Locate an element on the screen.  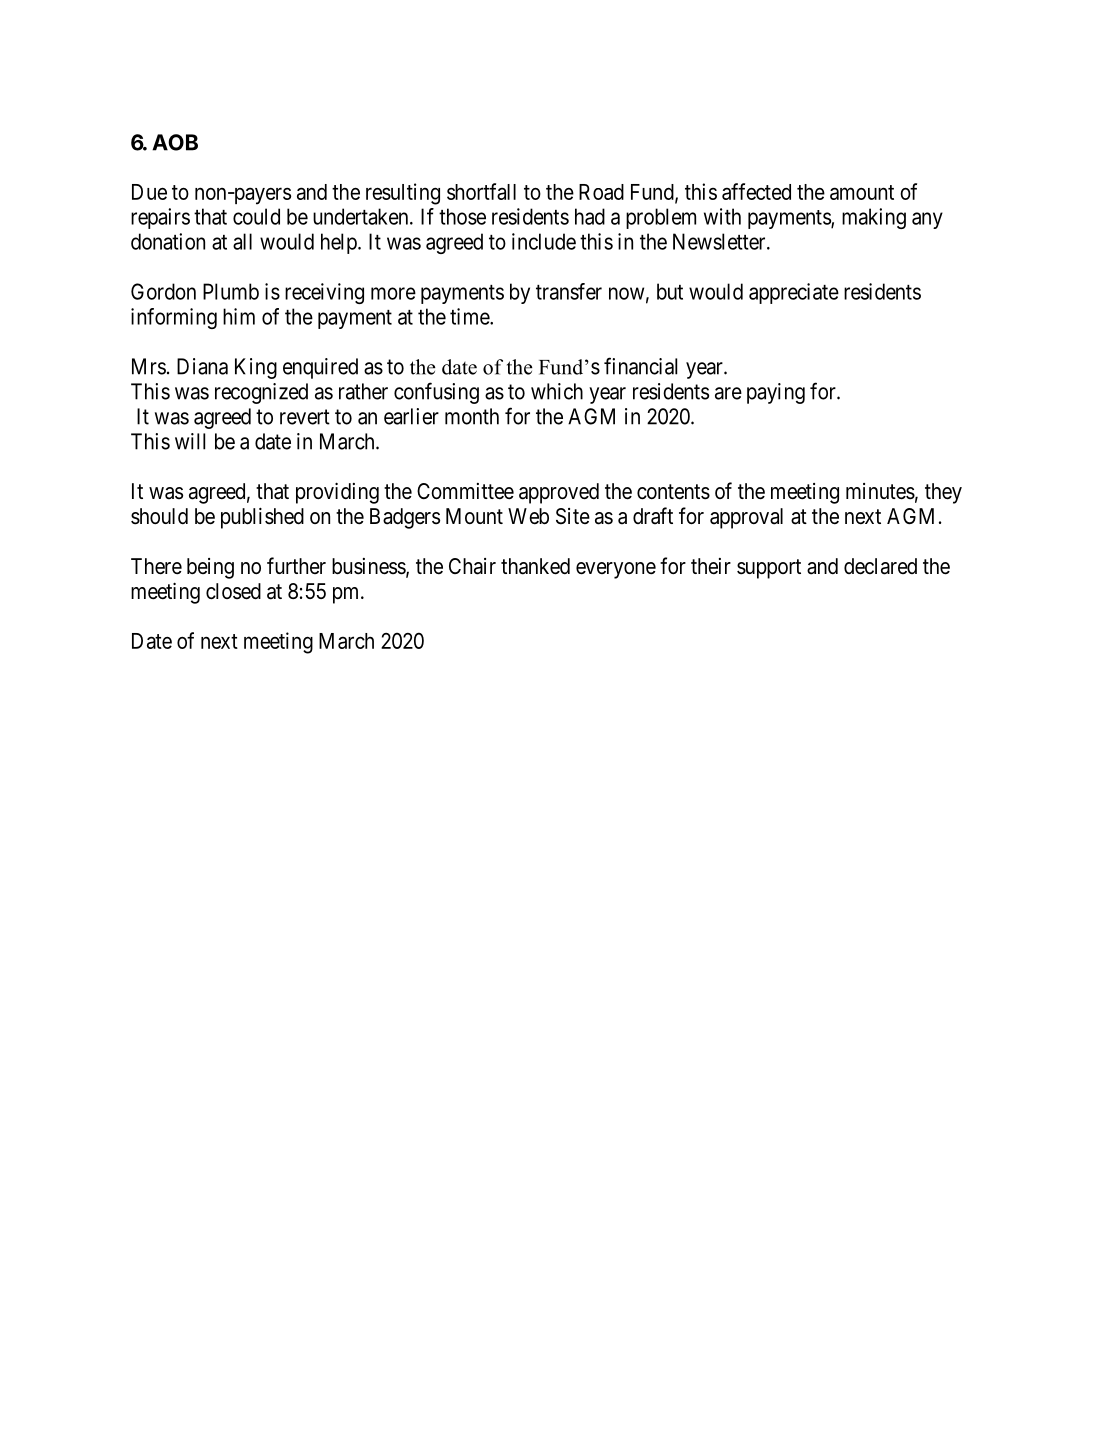
thanked is located at coordinates (535, 566).
